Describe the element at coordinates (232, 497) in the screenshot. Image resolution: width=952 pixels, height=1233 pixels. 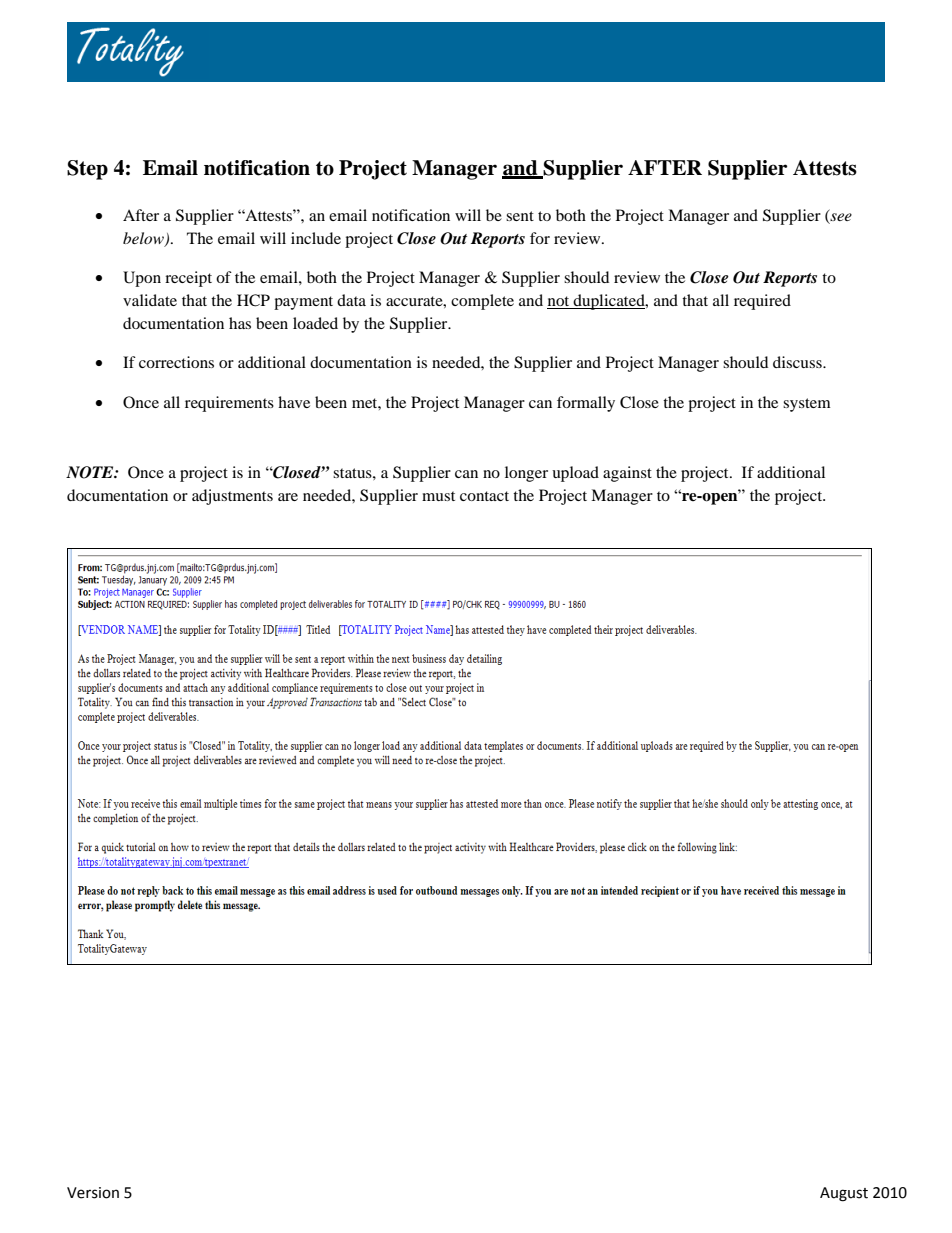
I see `adjustments` at that location.
